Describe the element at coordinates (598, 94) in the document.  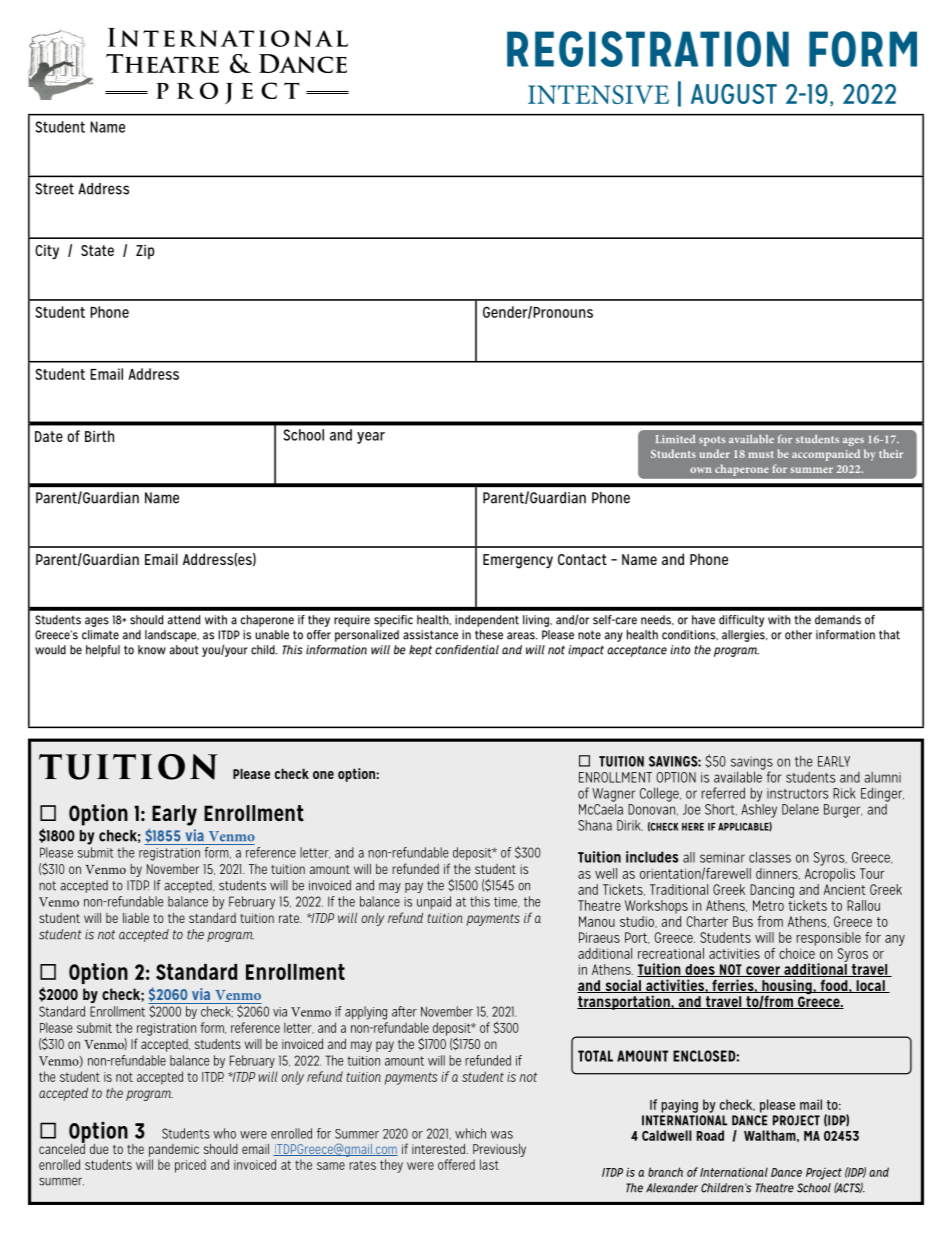
I see `INTENSIVE` at that location.
